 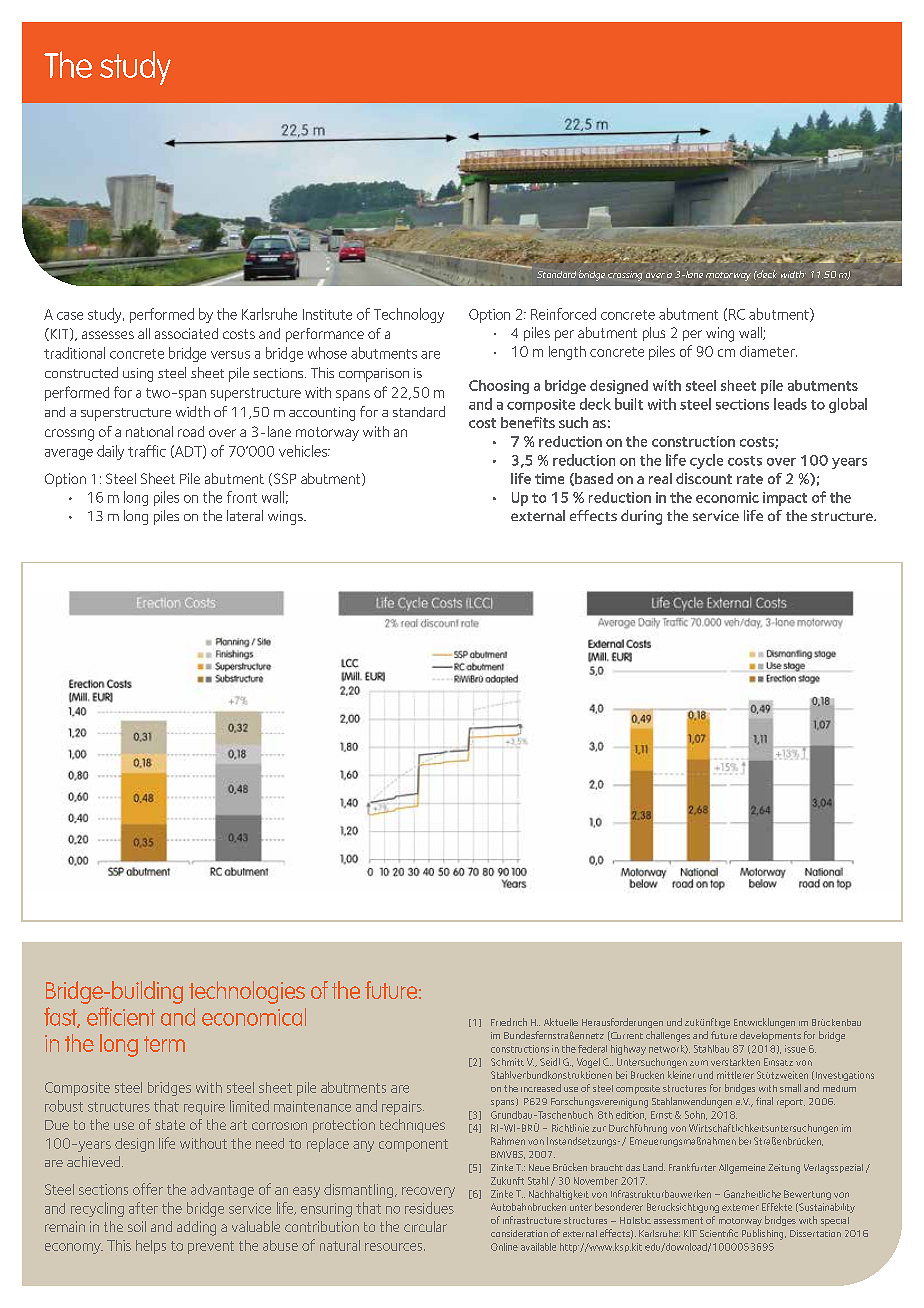 I want to click on developments, so click(x=770, y=1036).
